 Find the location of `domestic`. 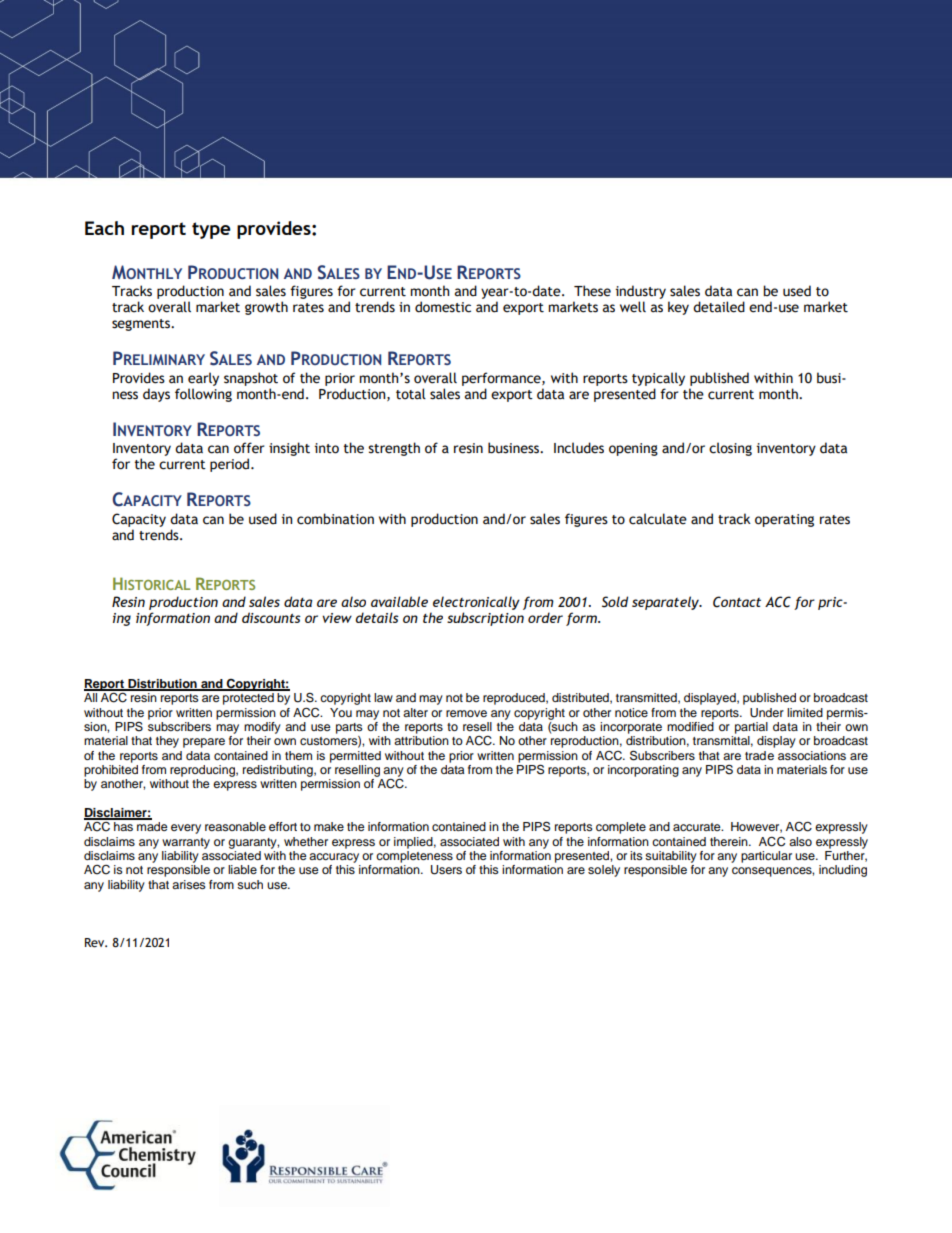

domestic is located at coordinates (443, 307).
